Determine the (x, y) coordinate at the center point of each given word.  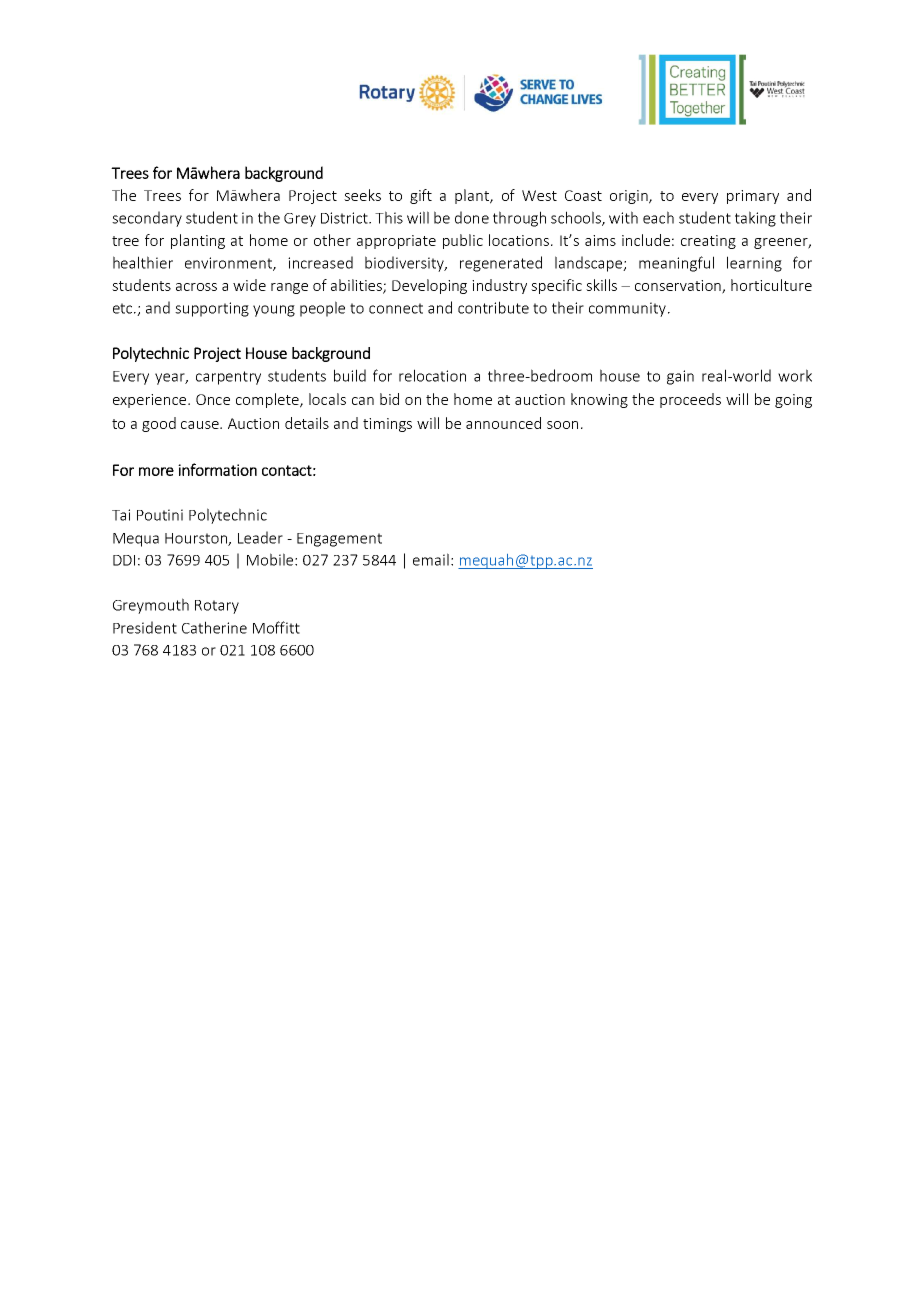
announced (503, 423)
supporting (212, 309)
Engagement (339, 540)
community (627, 309)
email (431, 559)
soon (562, 425)
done (472, 217)
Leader (260, 537)
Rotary (217, 607)
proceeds (690, 400)
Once (213, 399)
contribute (493, 307)
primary (753, 197)
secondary (147, 219)
